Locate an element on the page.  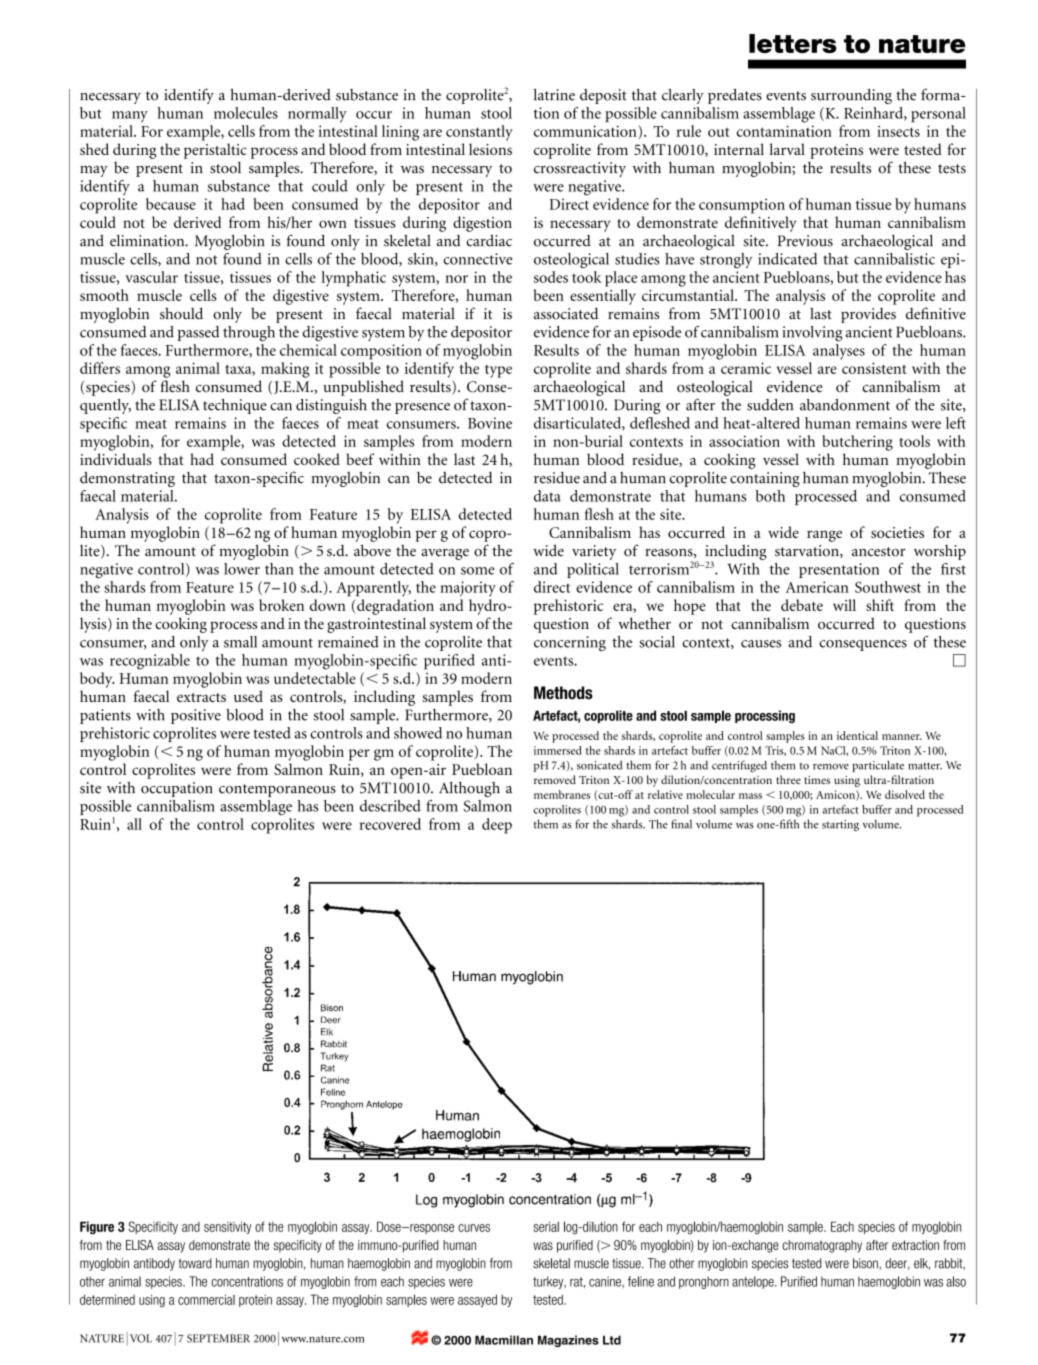
starting is located at coordinates (840, 825).
